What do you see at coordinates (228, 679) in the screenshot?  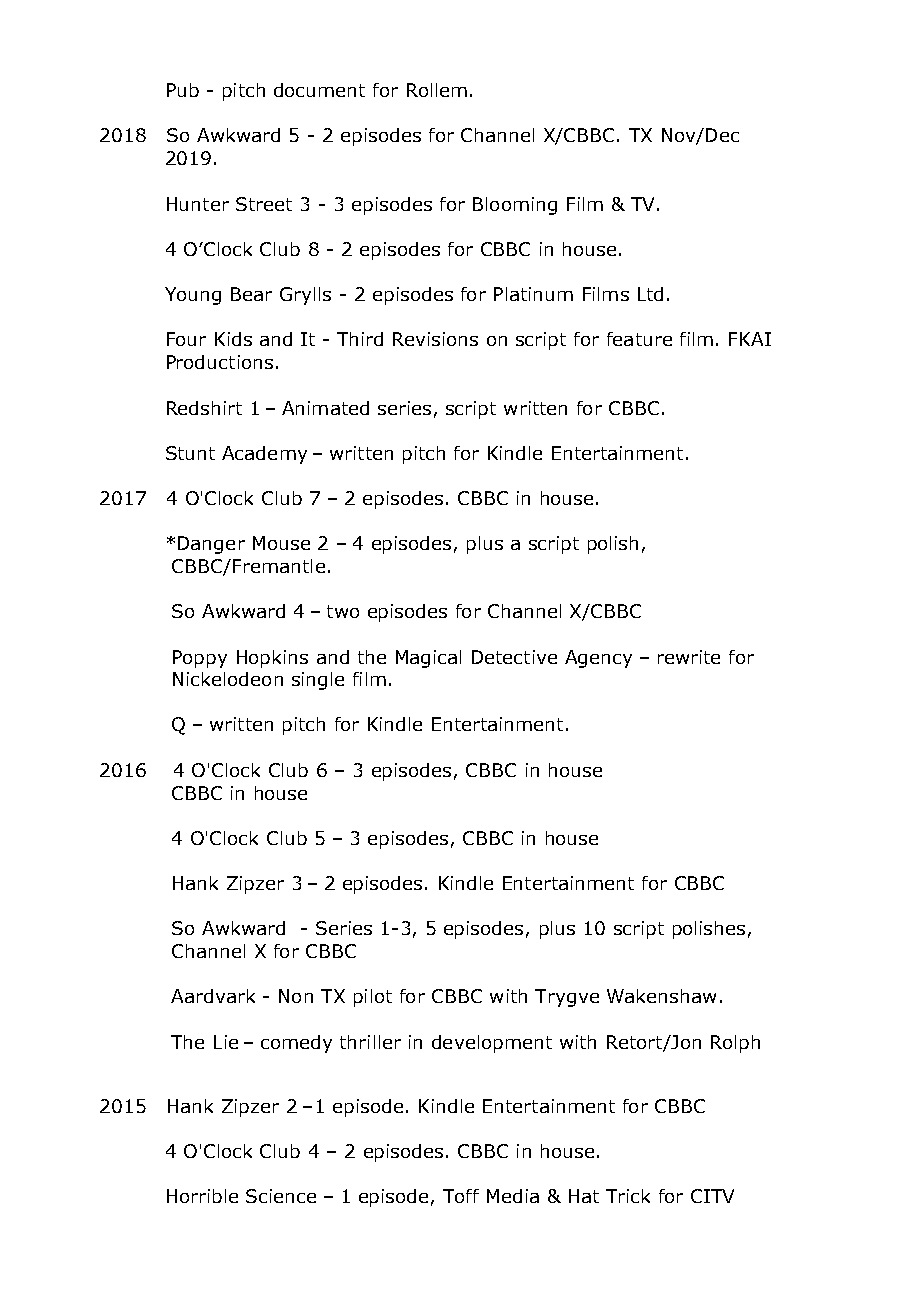 I see `Nickelodeon` at bounding box center [228, 679].
